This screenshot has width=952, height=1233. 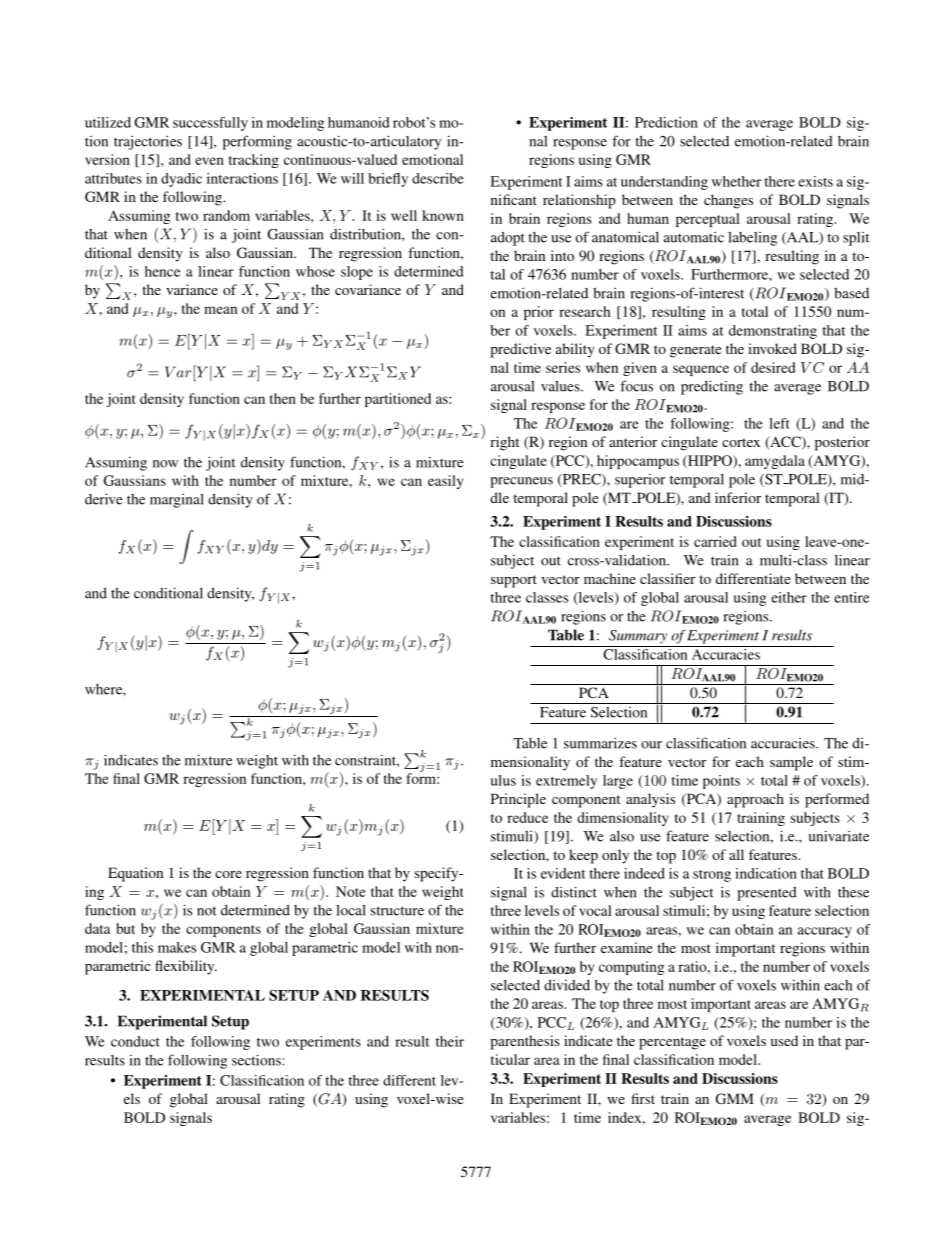 What do you see at coordinates (438, 178) in the screenshot?
I see `describe` at bounding box center [438, 178].
